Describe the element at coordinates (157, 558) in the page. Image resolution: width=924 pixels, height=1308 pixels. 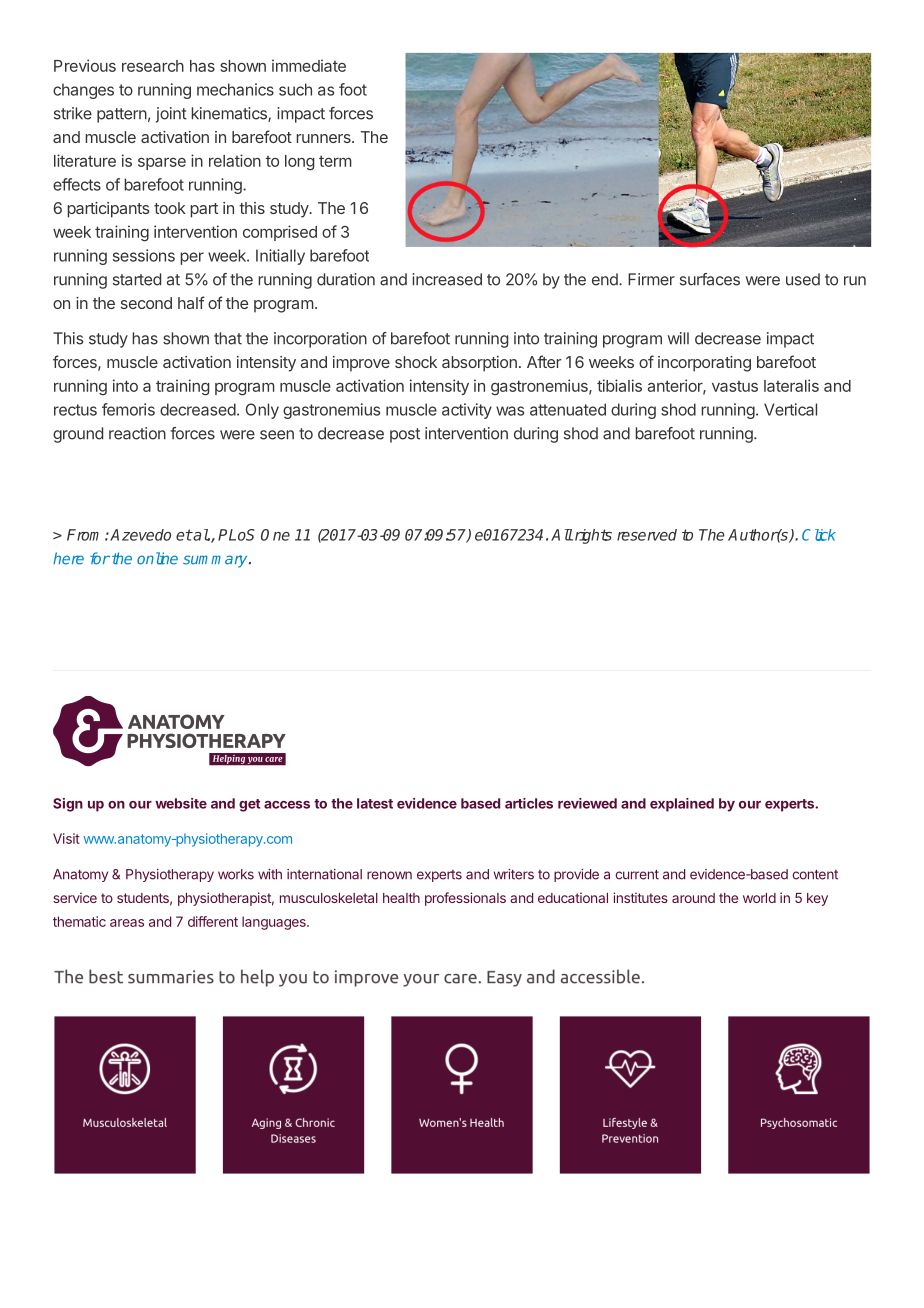
I see `online` at that location.
